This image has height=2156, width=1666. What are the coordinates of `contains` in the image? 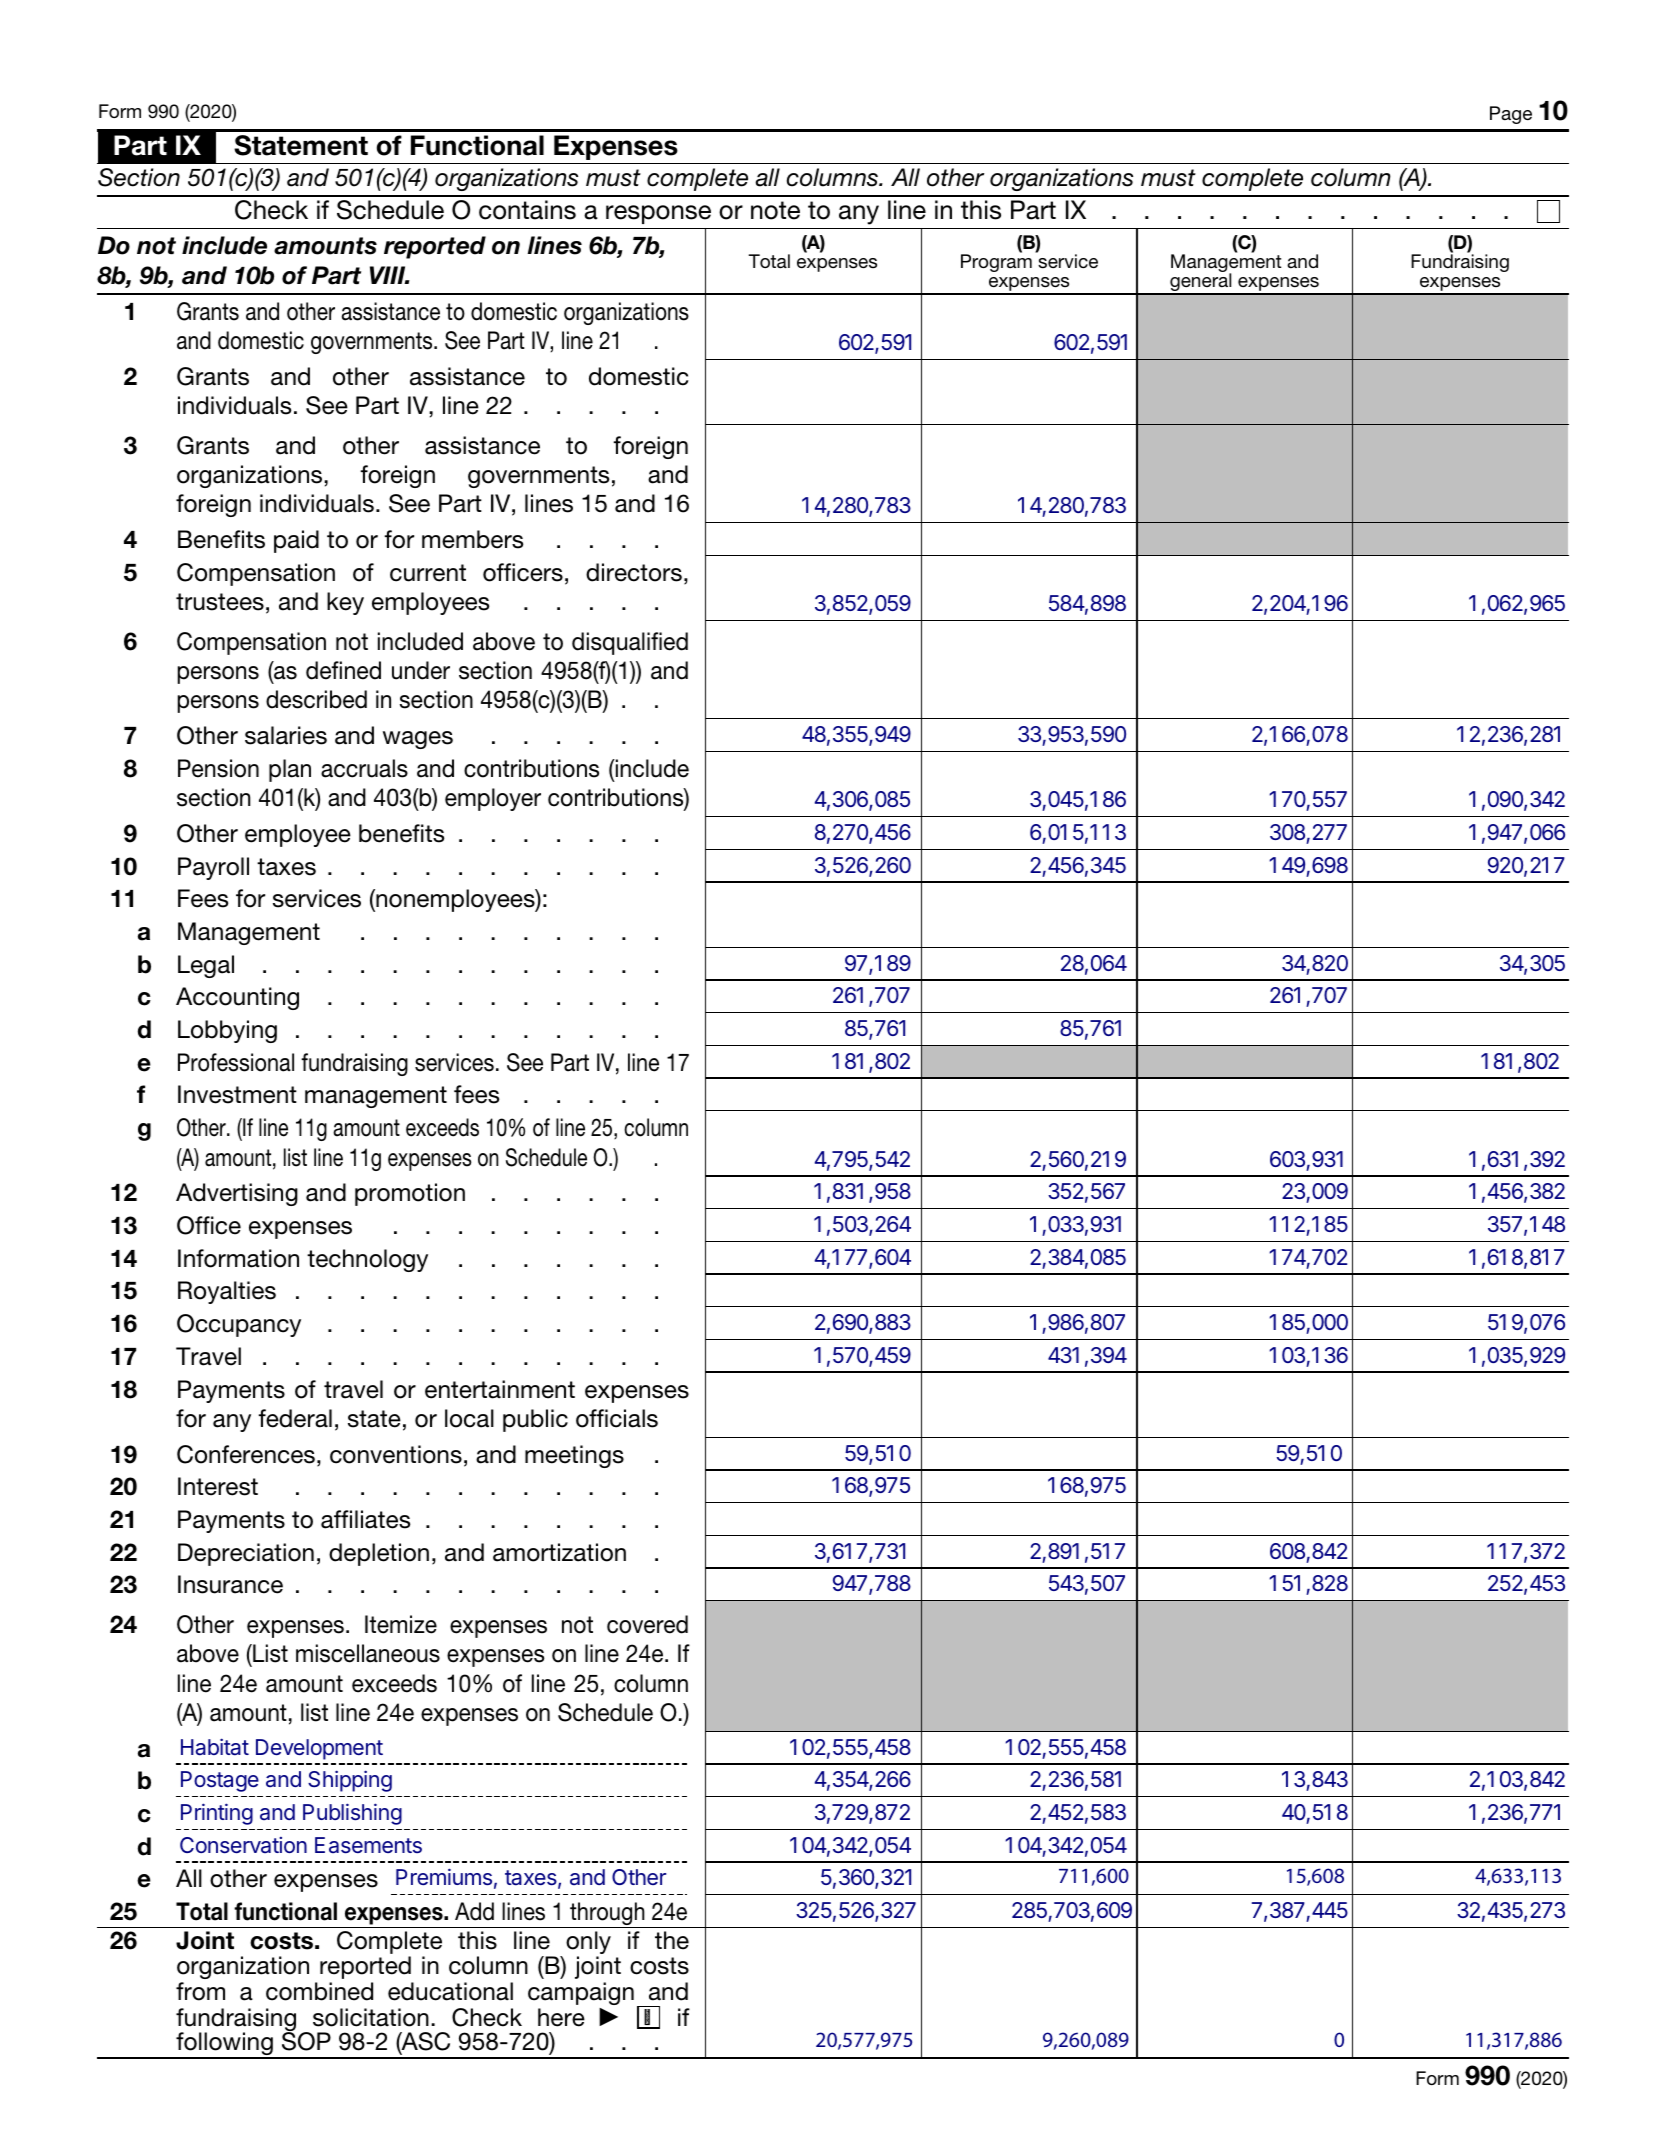 It's located at (527, 210).
